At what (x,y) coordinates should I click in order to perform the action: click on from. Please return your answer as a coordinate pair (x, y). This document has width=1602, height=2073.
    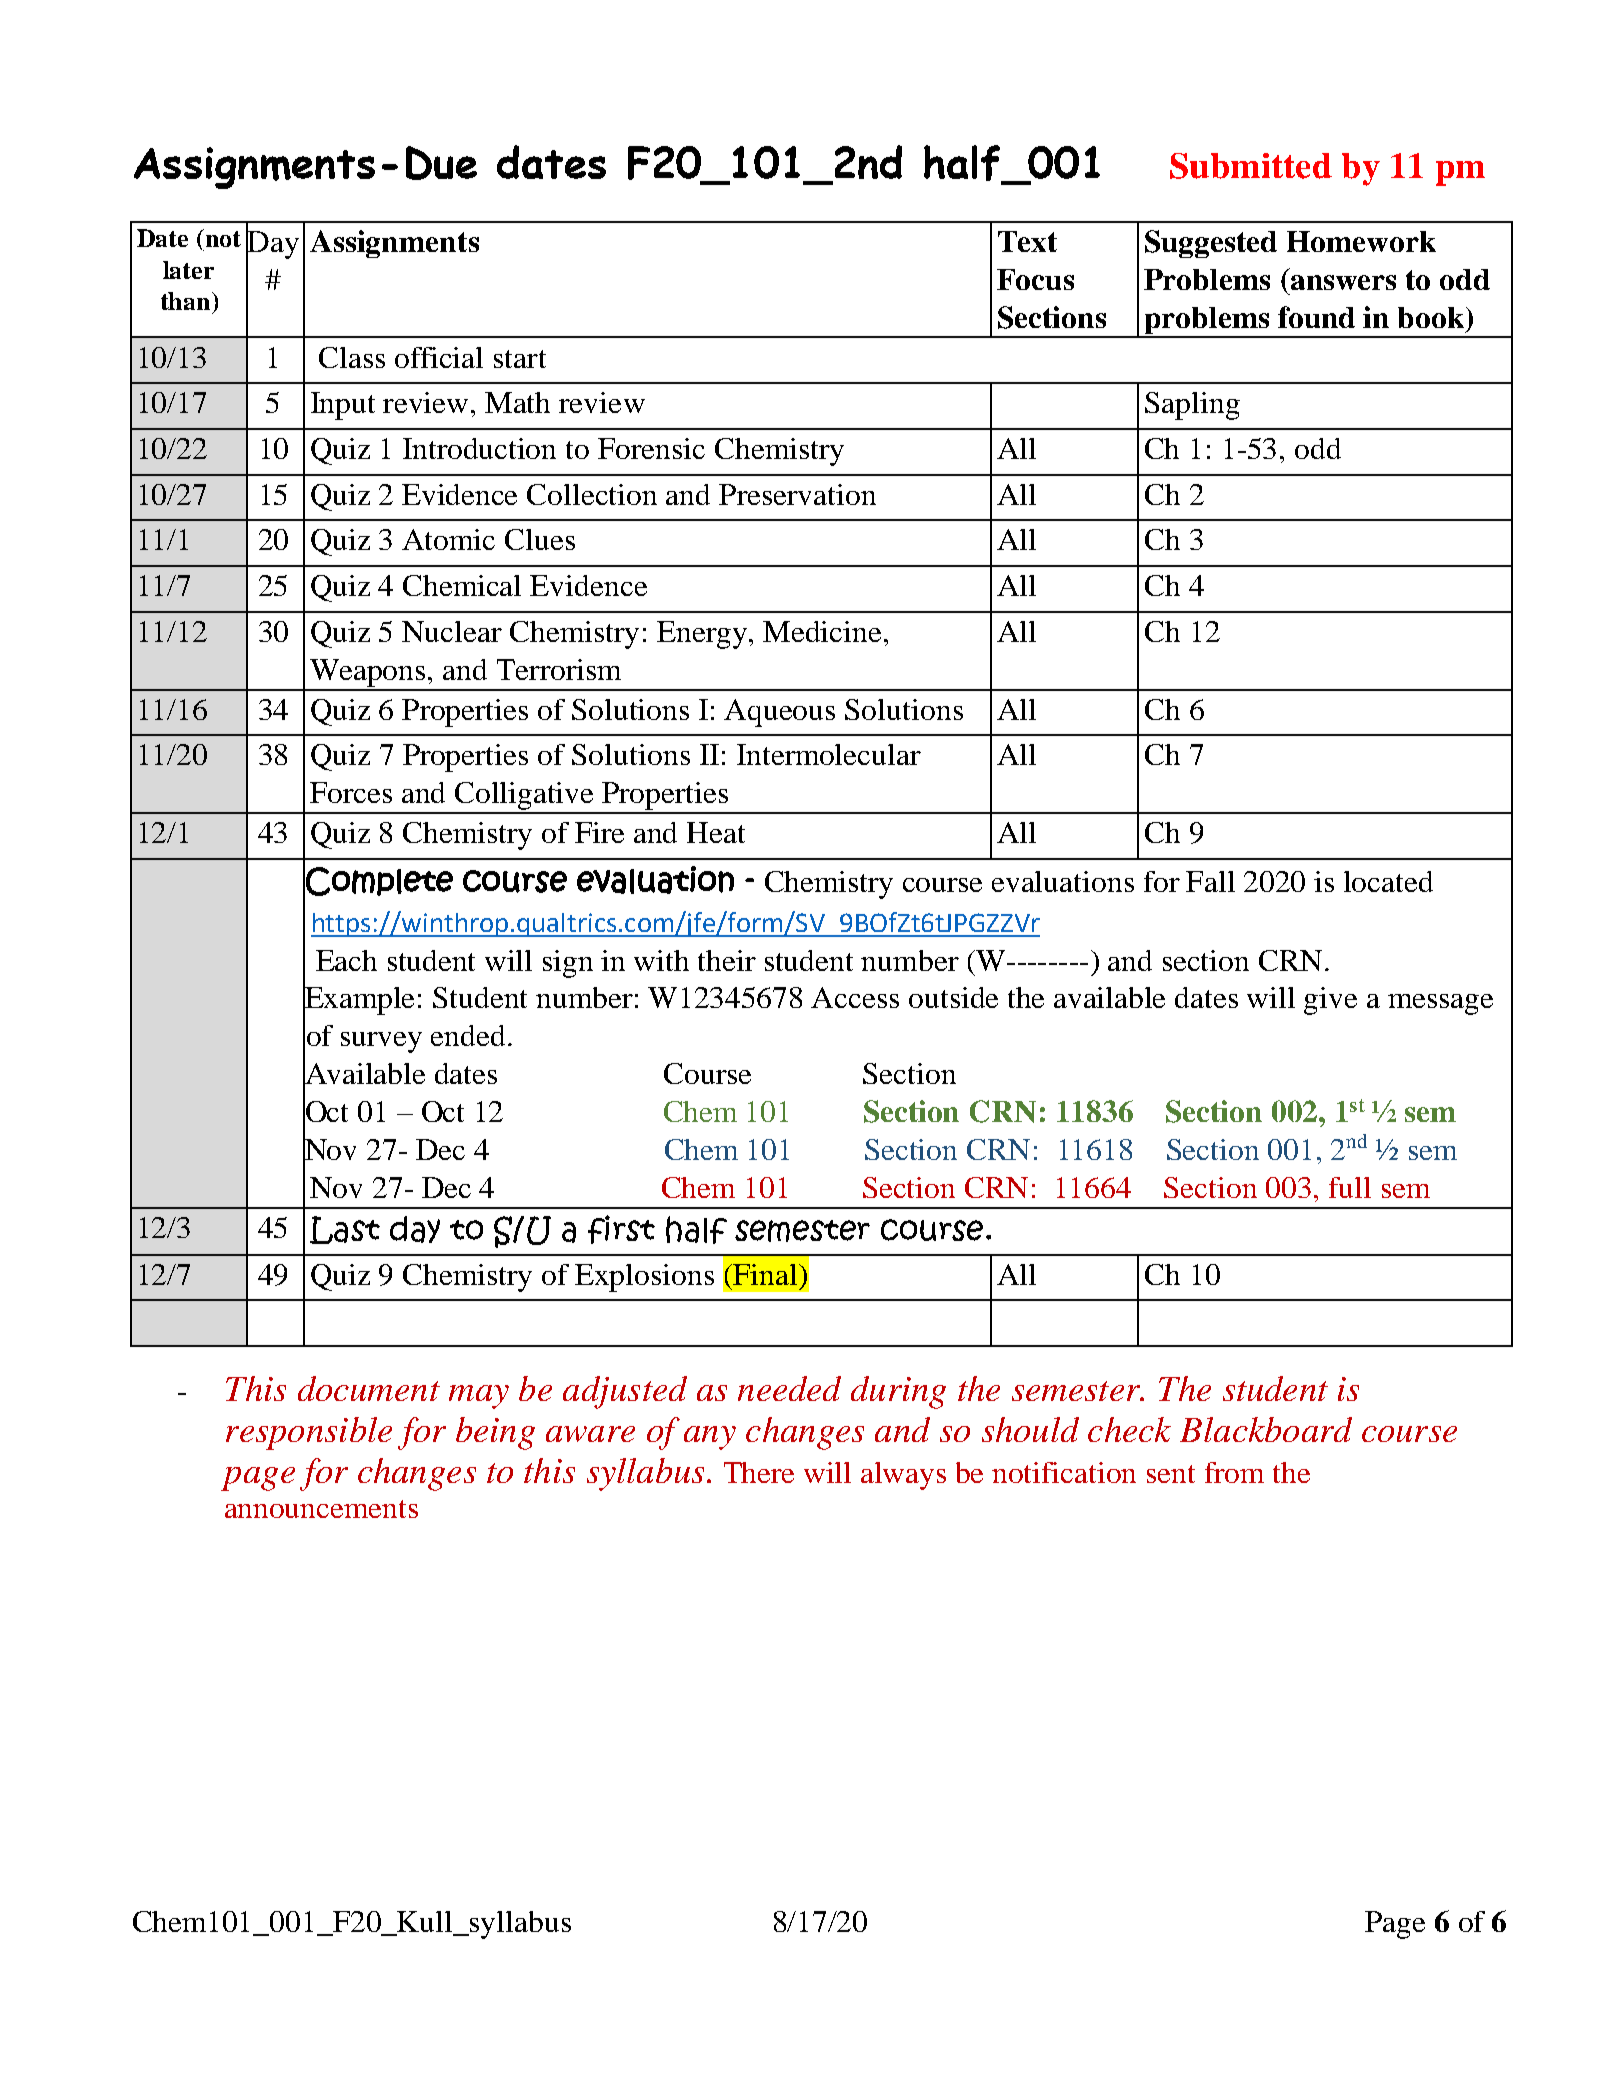
    Looking at the image, I should click on (1234, 1472).
